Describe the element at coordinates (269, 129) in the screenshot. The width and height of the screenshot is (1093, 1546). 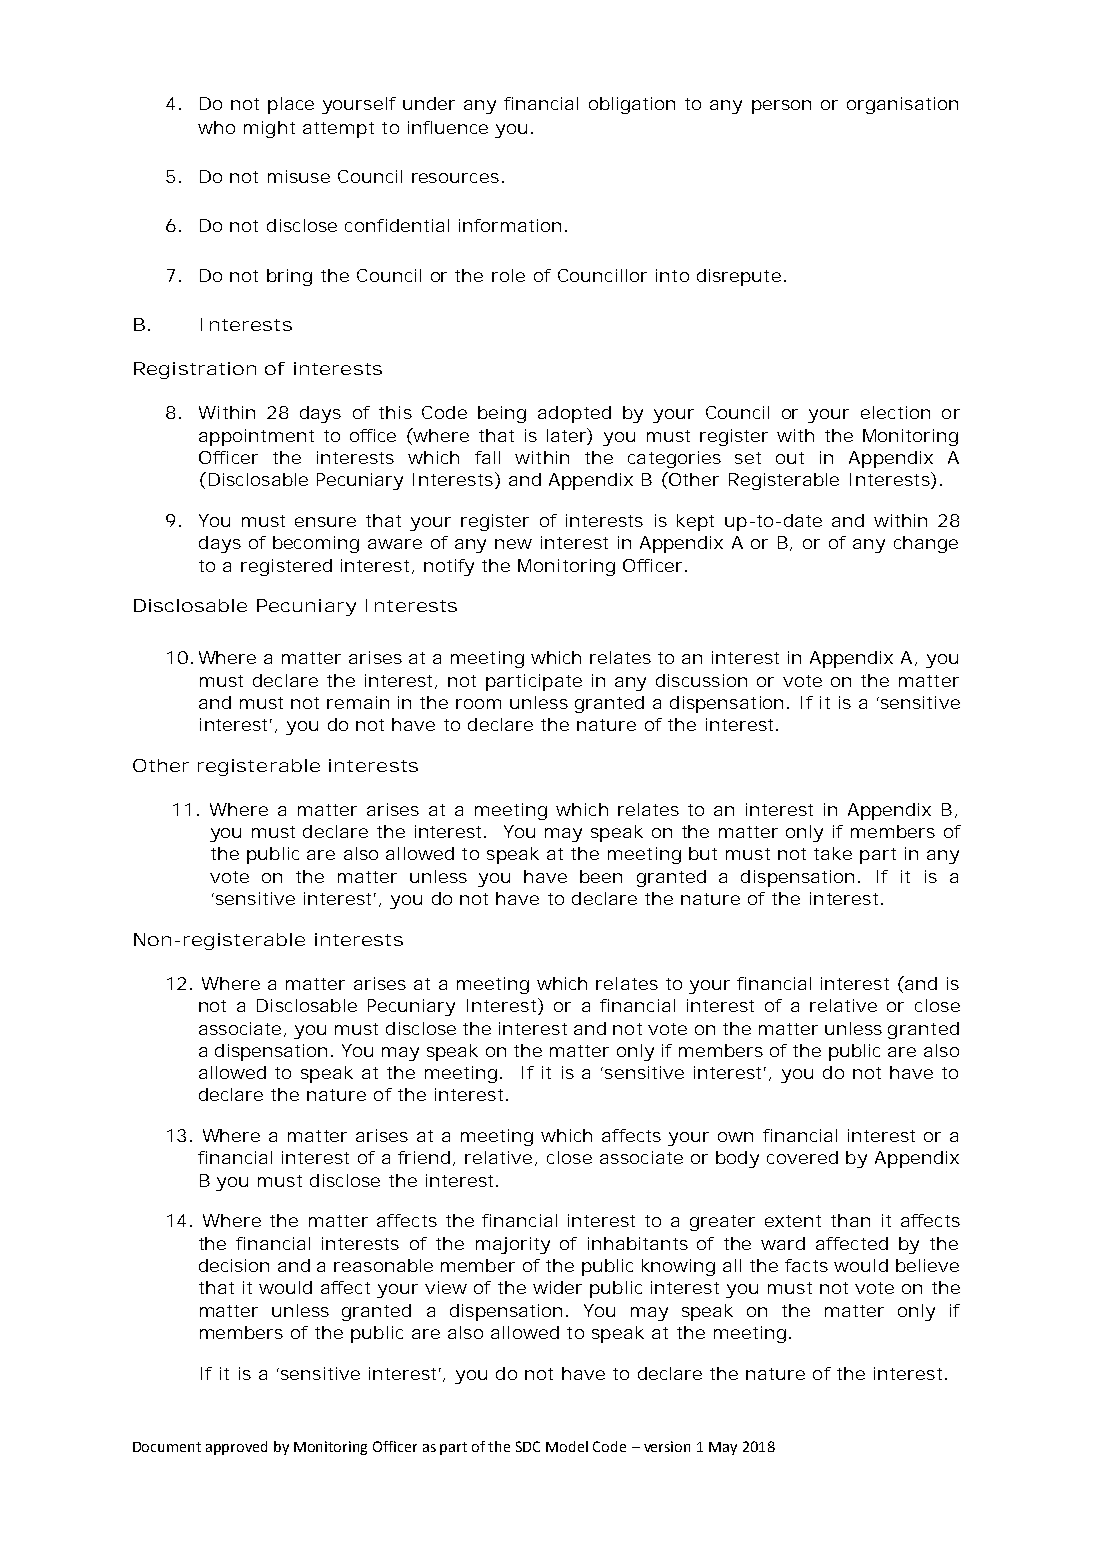
I see `might` at that location.
